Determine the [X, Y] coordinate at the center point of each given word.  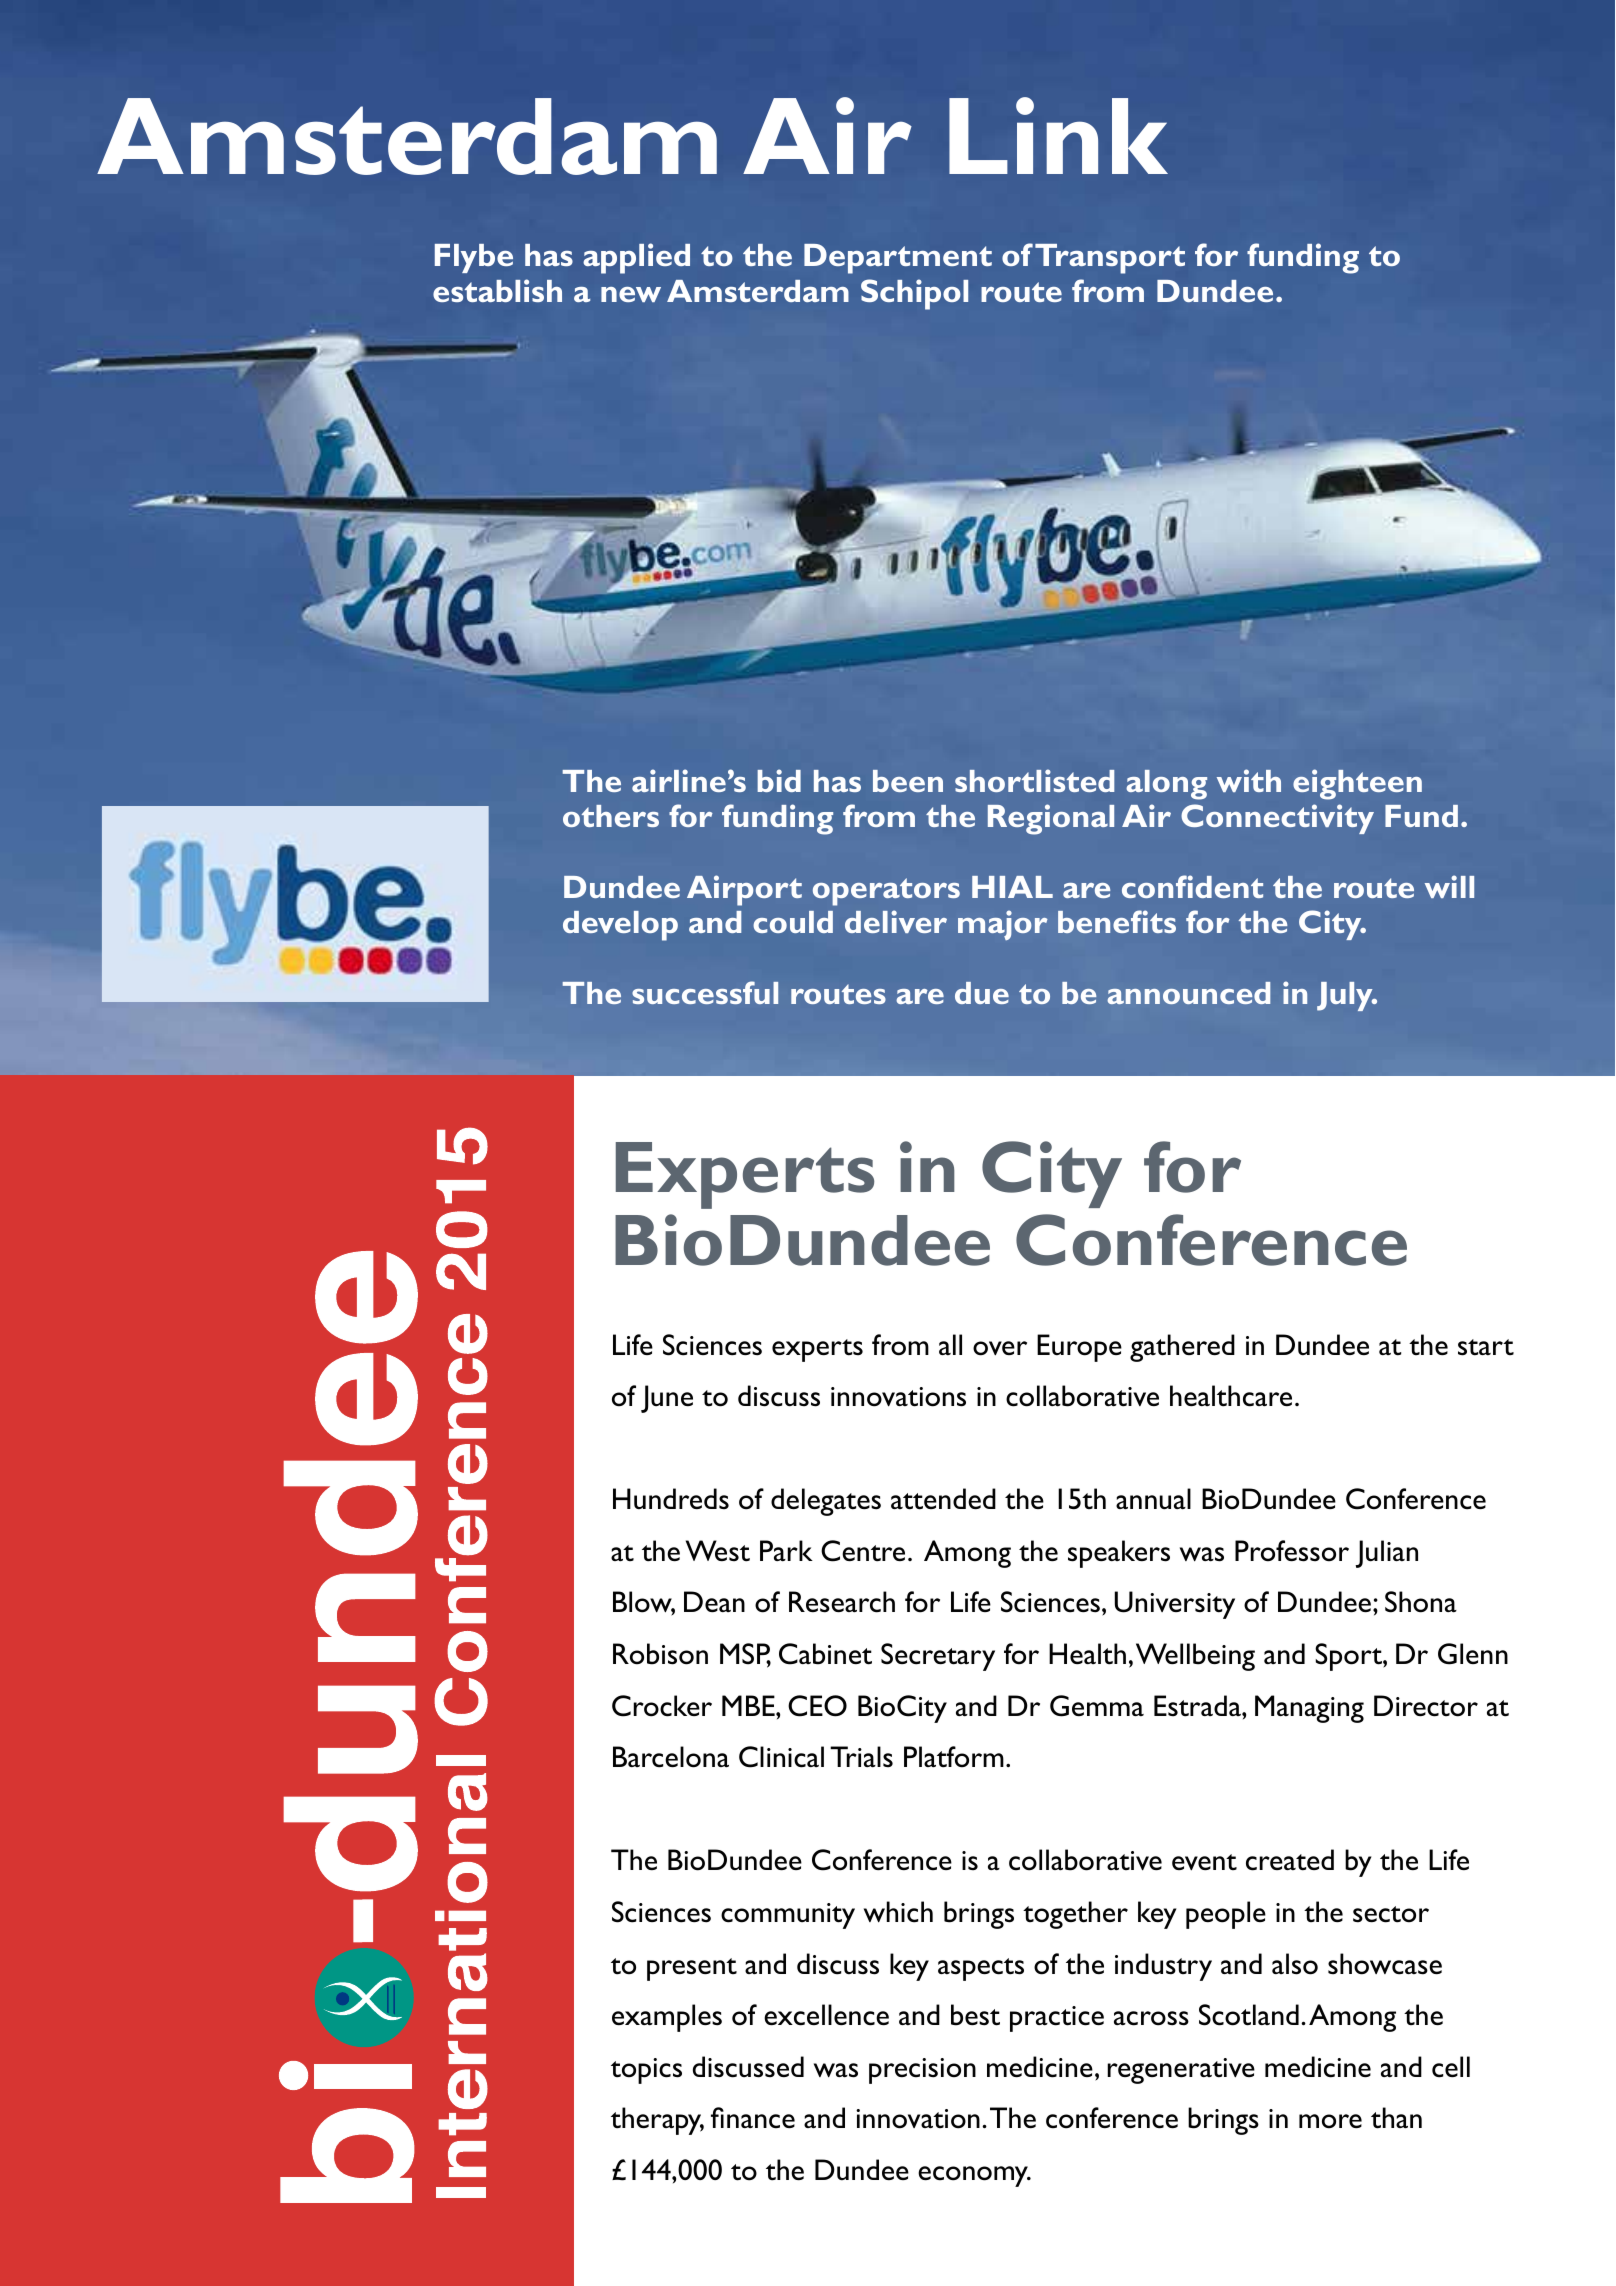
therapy [657, 2121]
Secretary [938, 1657]
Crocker [662, 1706]
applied [636, 258]
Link [1058, 135]
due [982, 993]
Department [898, 259]
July [1346, 996]
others [611, 816]
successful [705, 992]
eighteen [1357, 784]
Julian [1386, 1554]
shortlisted [1034, 780]
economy [974, 2176]
